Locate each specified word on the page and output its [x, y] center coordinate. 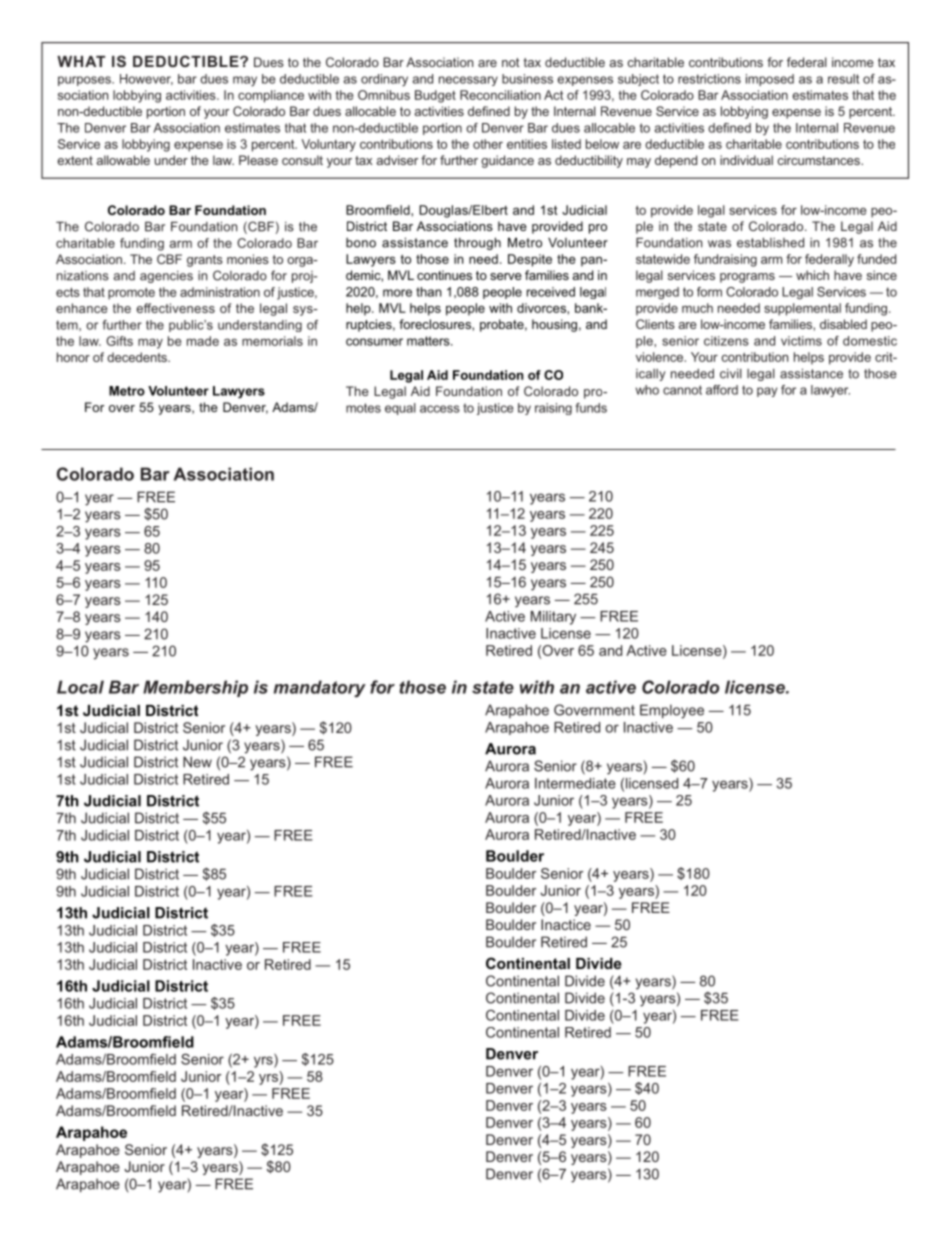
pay [767, 392]
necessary [468, 81]
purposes [85, 81]
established [770, 242]
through [477, 243]
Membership [195, 688]
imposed [770, 80]
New [197, 762]
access [440, 409]
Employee [672, 711]
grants [205, 261]
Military [553, 618]
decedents [138, 357]
